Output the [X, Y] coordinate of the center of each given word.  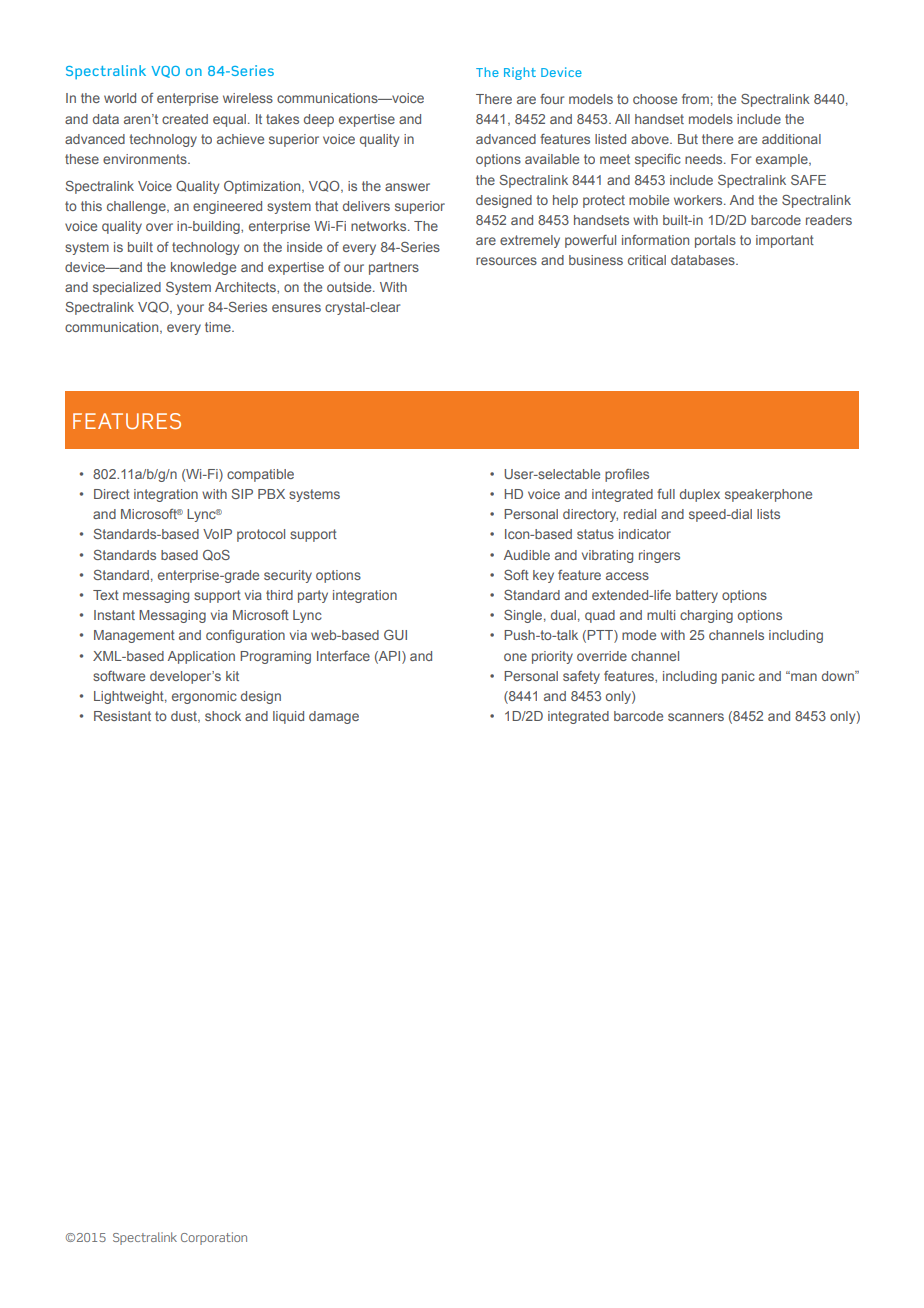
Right [520, 73]
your [190, 309]
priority [552, 657]
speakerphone [768, 495]
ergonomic [204, 697]
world [120, 98]
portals [715, 241]
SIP [242, 494]
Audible [527, 555]
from [695, 99]
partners [394, 268]
